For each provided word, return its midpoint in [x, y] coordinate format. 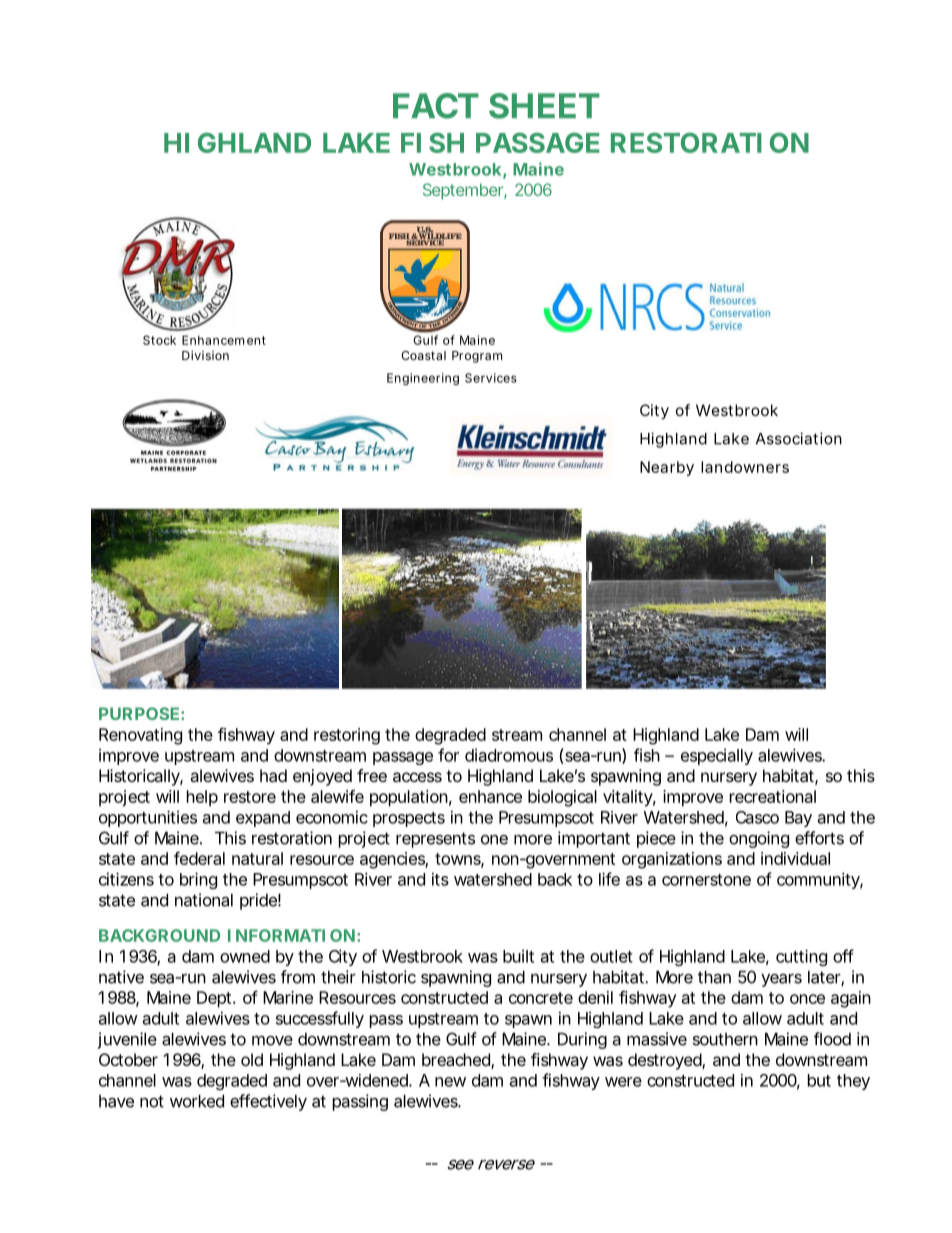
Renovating [140, 736]
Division [205, 355]
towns [459, 860]
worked [197, 1101]
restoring [347, 736]
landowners [745, 467]
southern [725, 1039]
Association [799, 438]
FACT [436, 106]
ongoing [759, 839]
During [582, 1040]
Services [491, 378]
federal [199, 858]
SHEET [544, 106]
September [465, 191]
